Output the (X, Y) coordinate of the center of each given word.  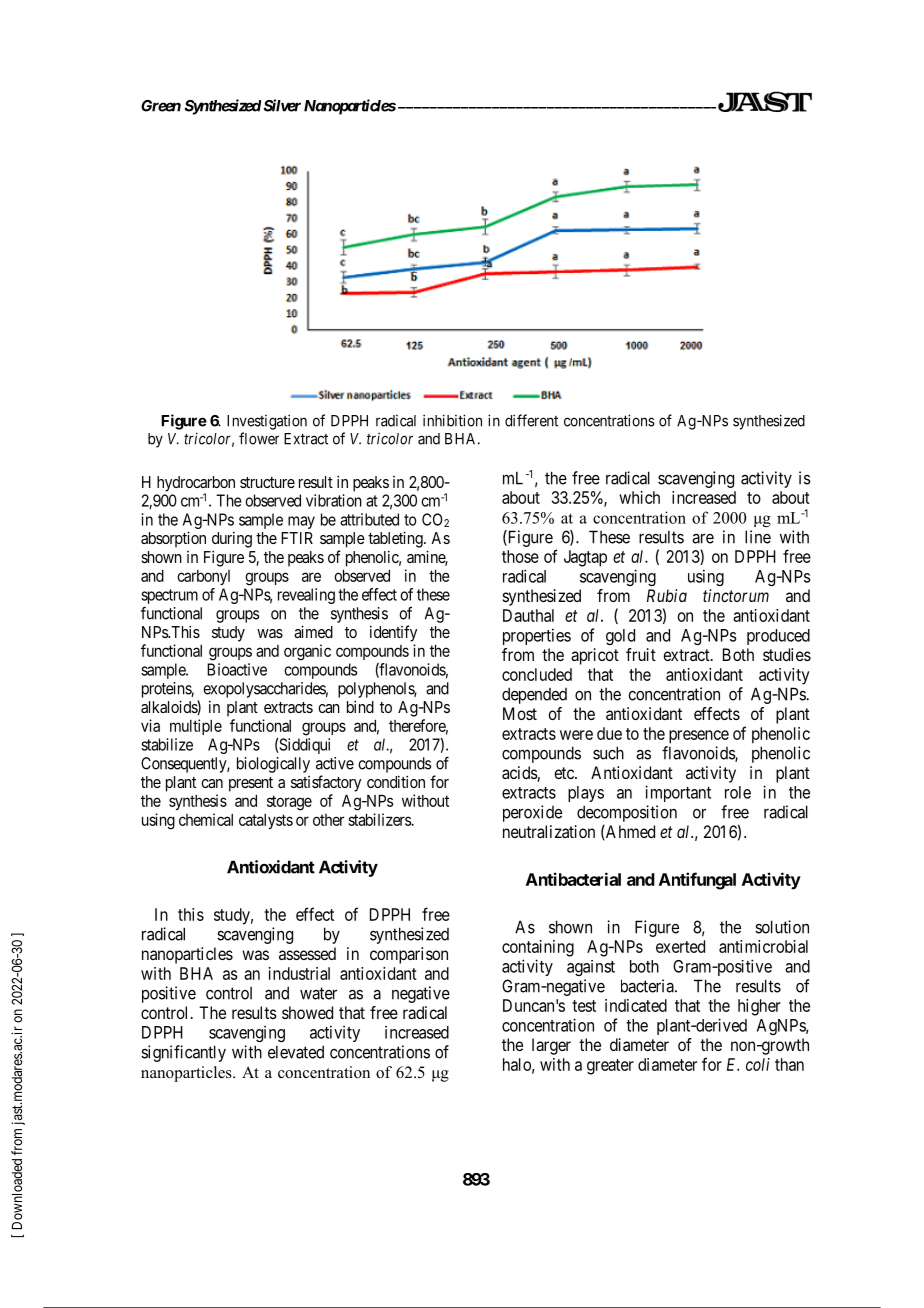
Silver (282, 105)
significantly (183, 1053)
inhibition (452, 420)
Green (161, 106)
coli (758, 1064)
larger (551, 1046)
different (531, 420)
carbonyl (203, 577)
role (738, 792)
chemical (206, 819)
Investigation (267, 422)
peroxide (532, 813)
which (639, 497)
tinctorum (736, 595)
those (520, 556)
